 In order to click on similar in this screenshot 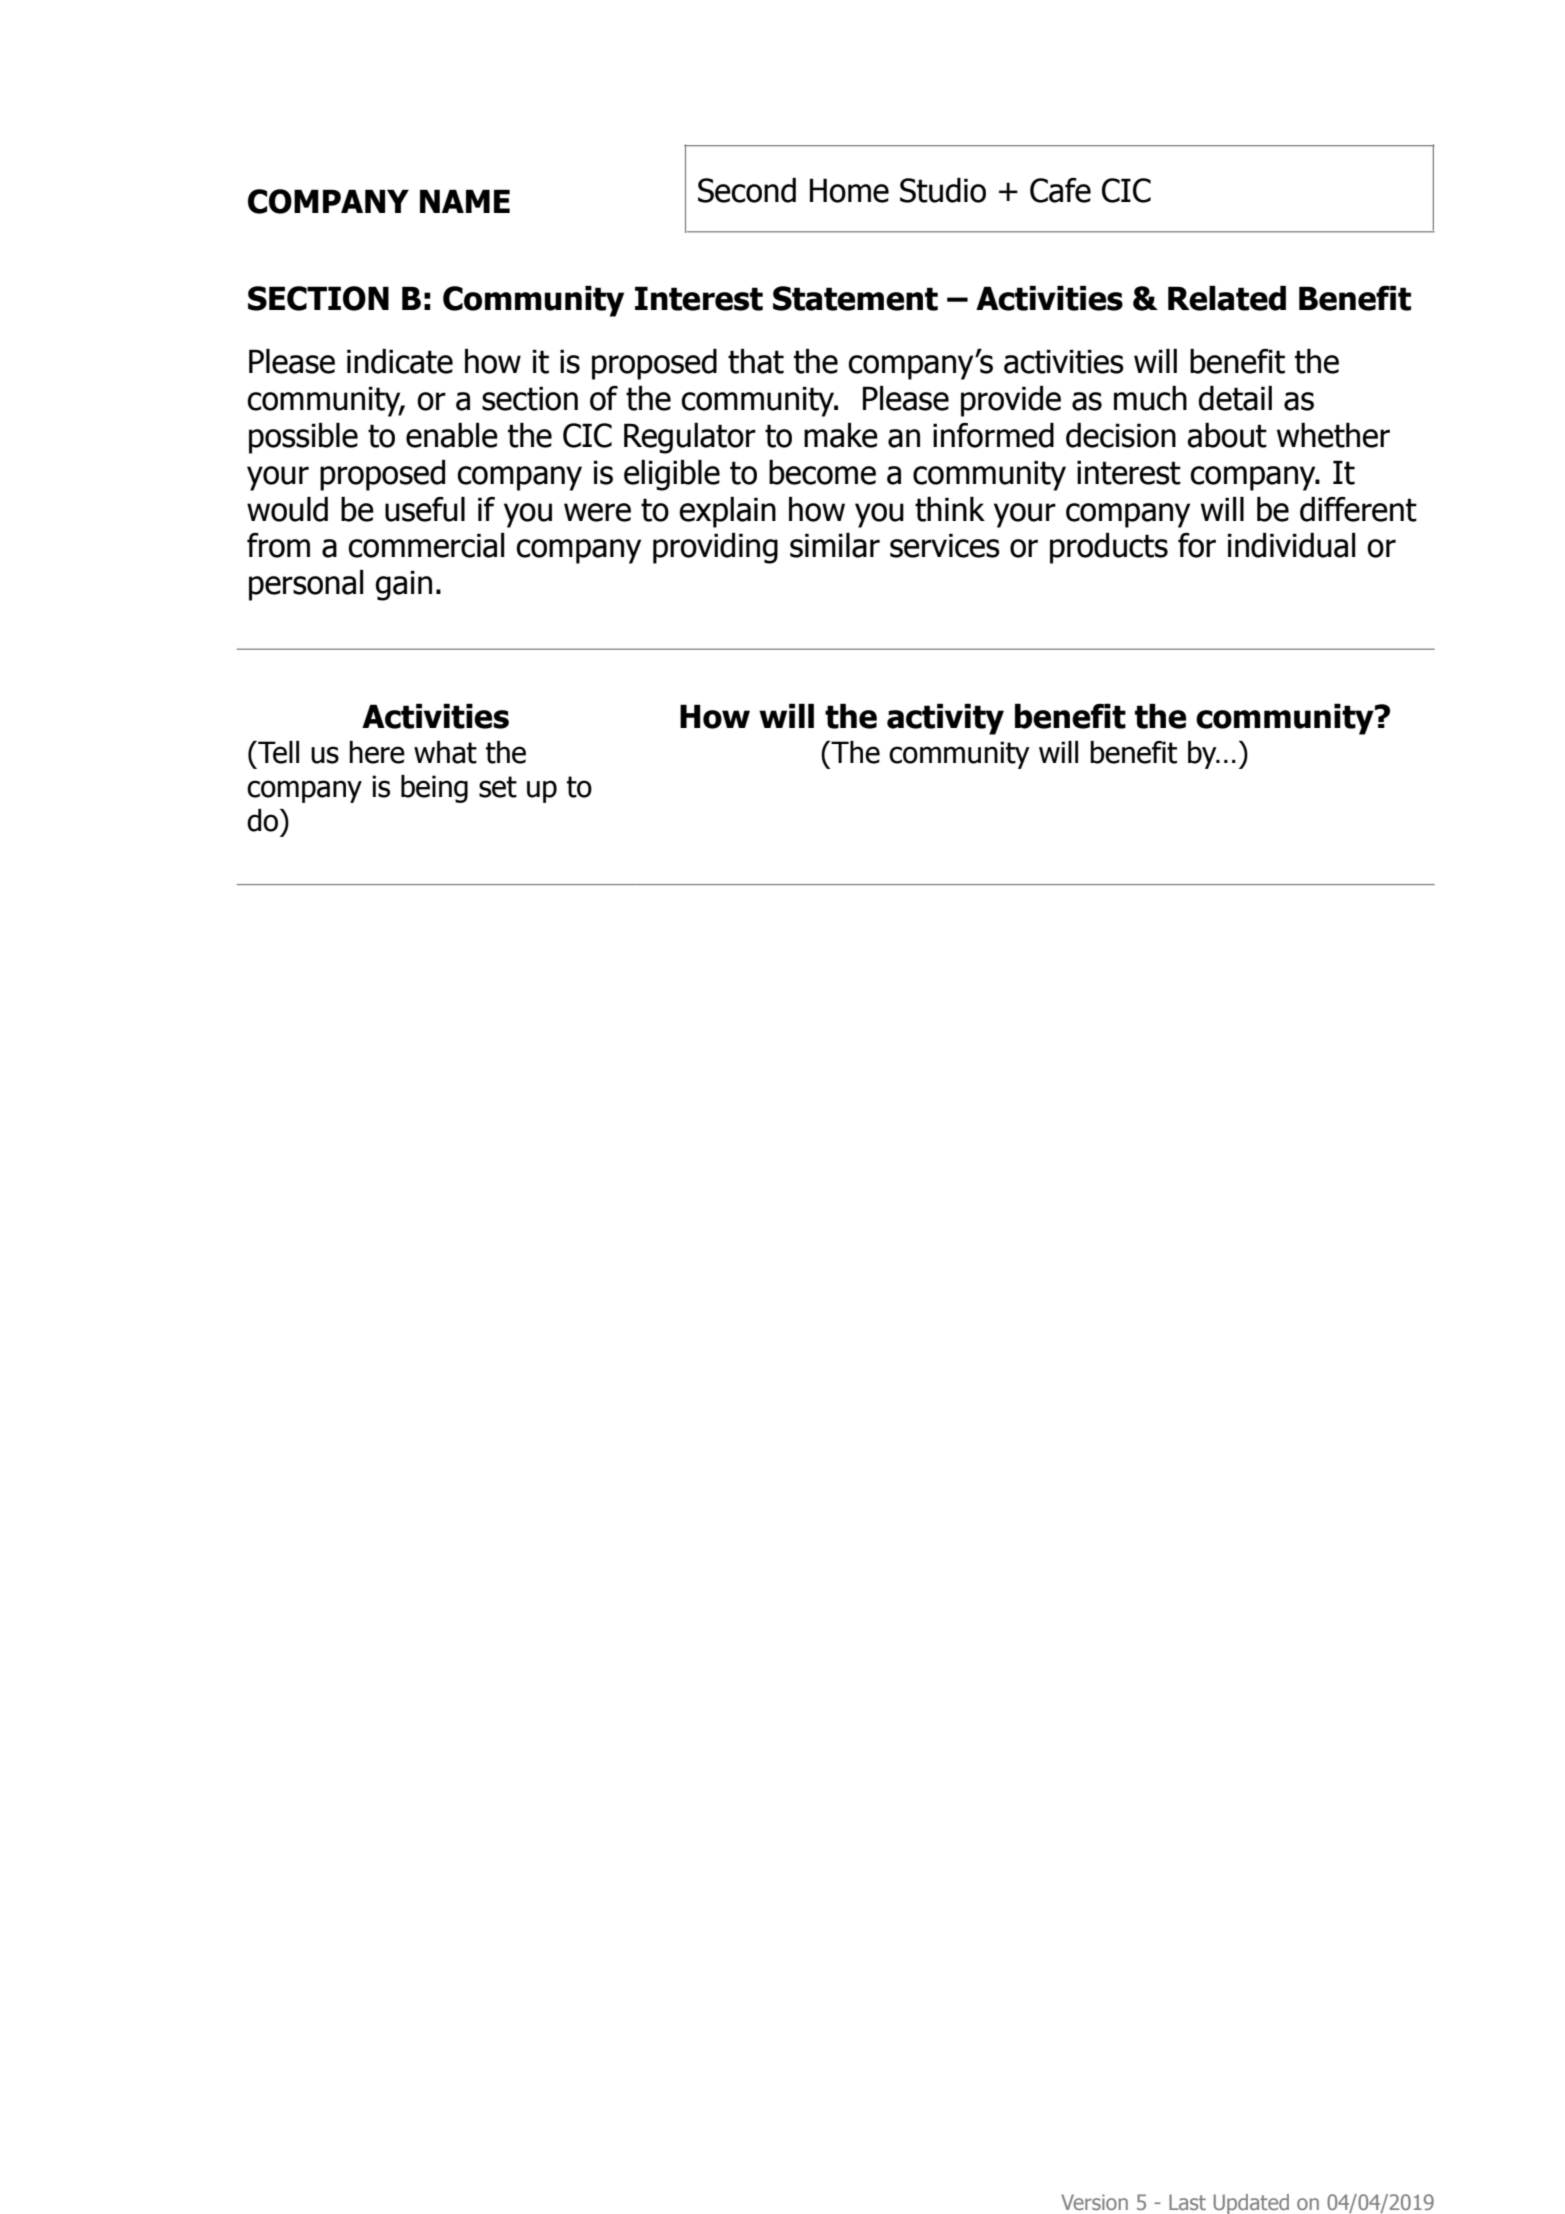, I will do `click(835, 545)`.
